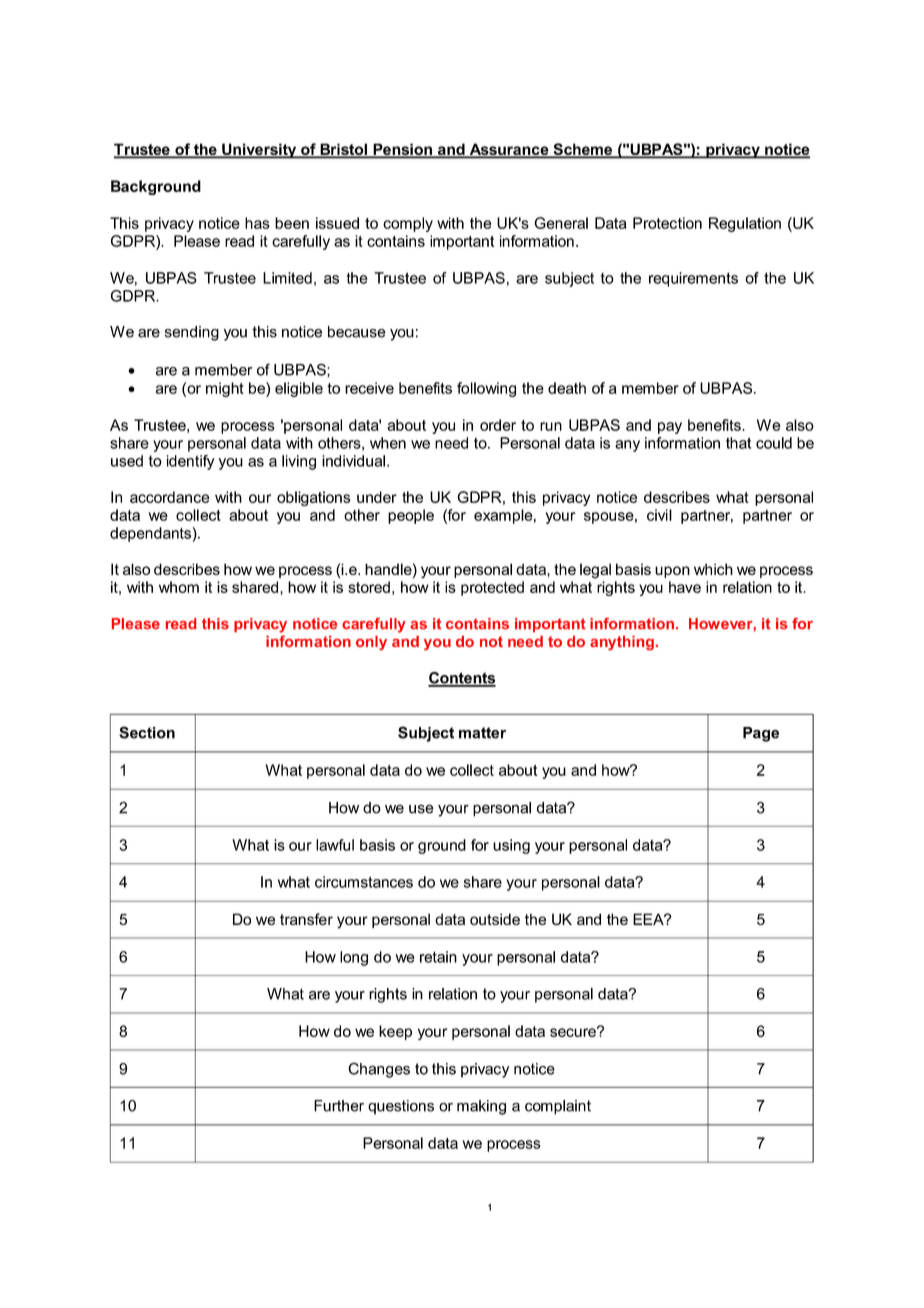  Describe the element at coordinates (179, 587) in the screenshot. I see `whom` at that location.
